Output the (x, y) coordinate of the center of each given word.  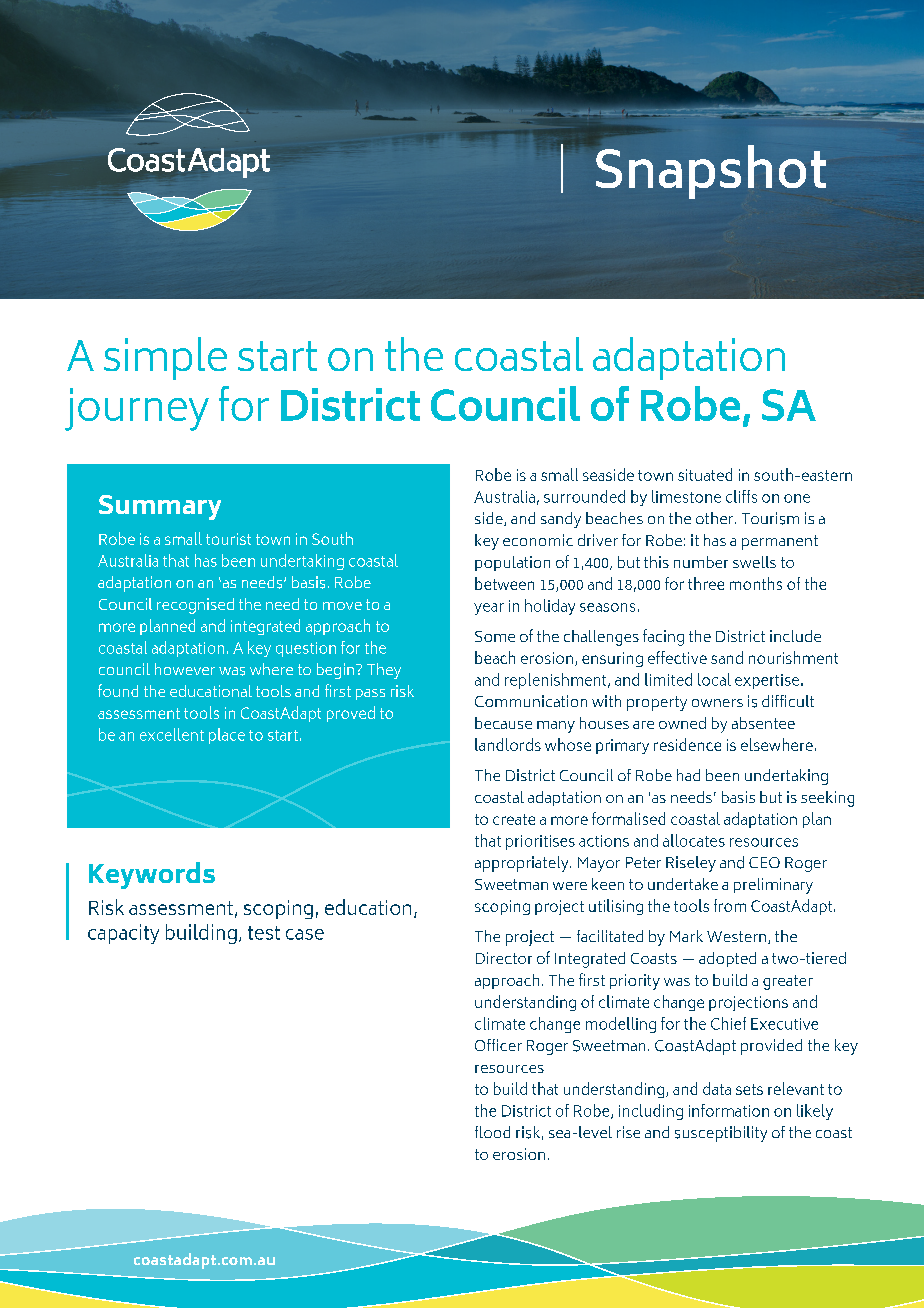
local (714, 679)
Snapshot (711, 172)
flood (492, 1132)
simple (165, 358)
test (264, 933)
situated (705, 474)
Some (495, 636)
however (185, 669)
